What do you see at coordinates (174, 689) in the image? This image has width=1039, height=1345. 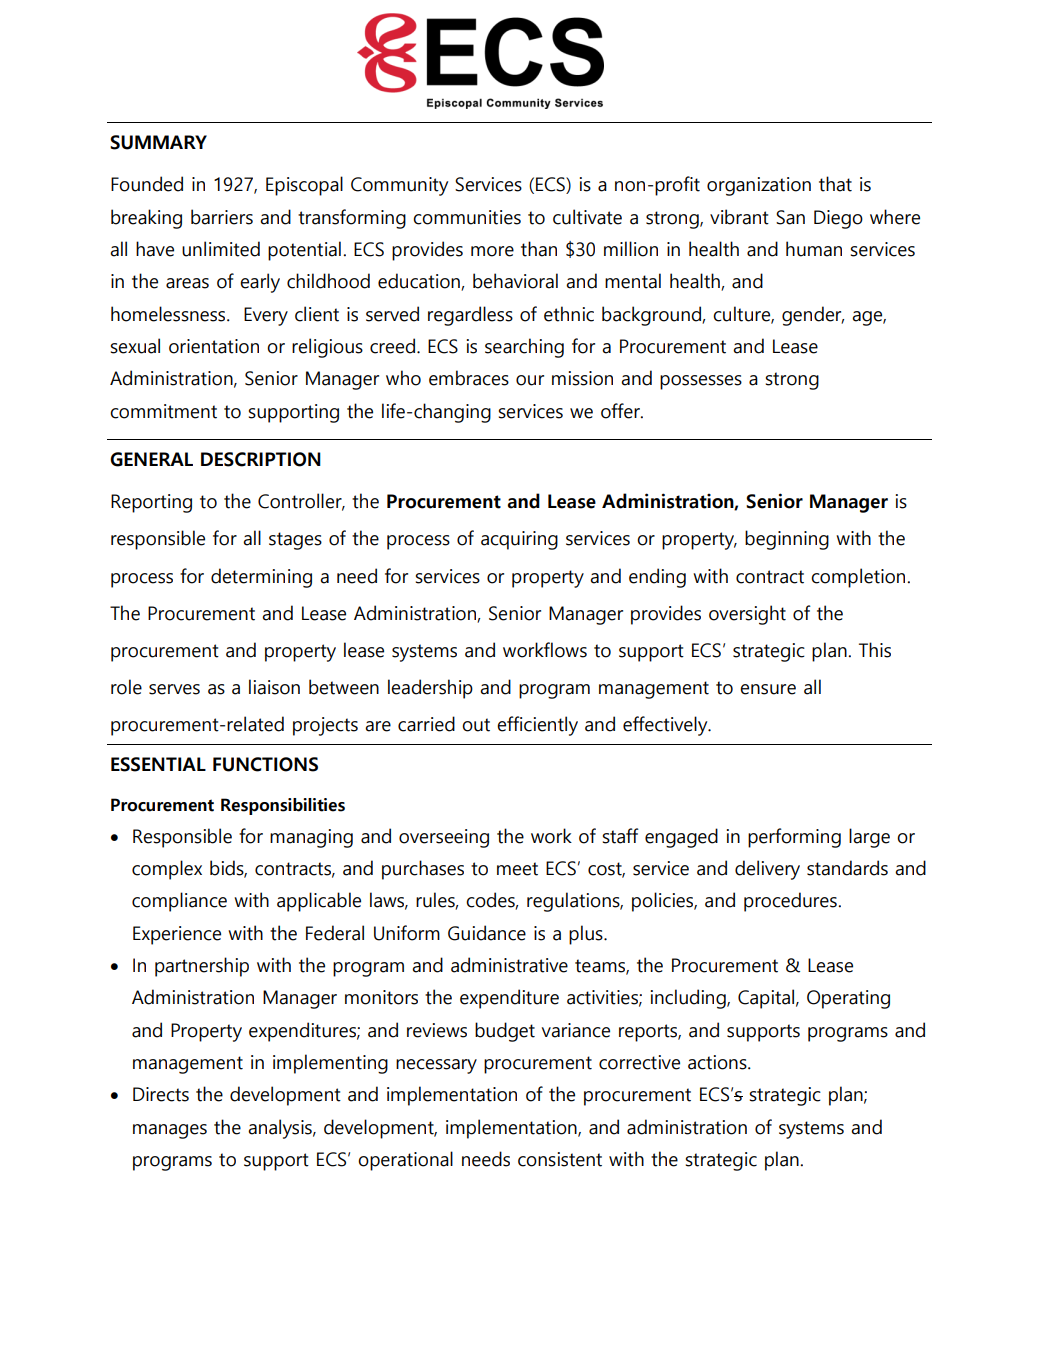 I see `serves` at bounding box center [174, 689].
